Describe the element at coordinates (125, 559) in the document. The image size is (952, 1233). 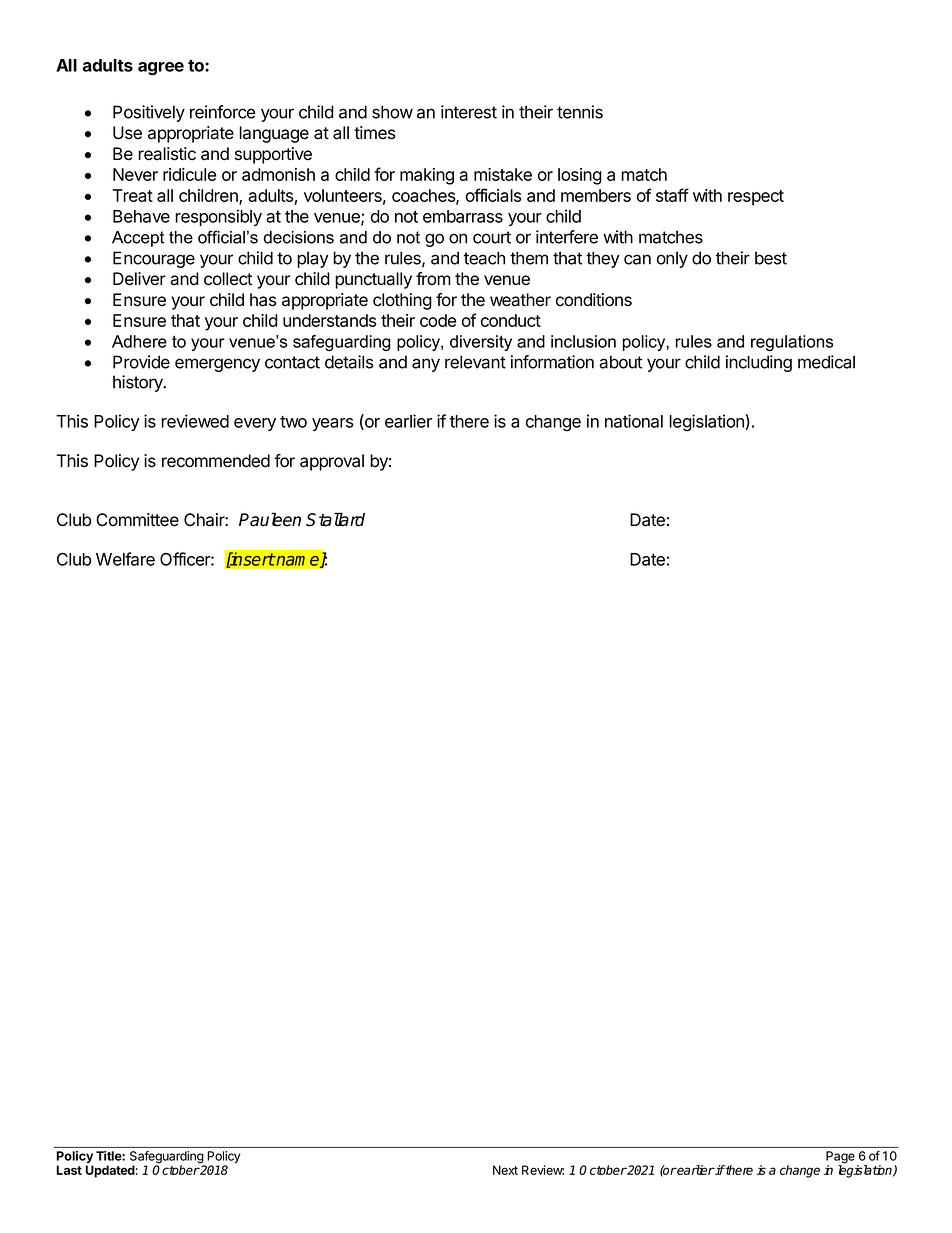
I see `Welfare` at that location.
